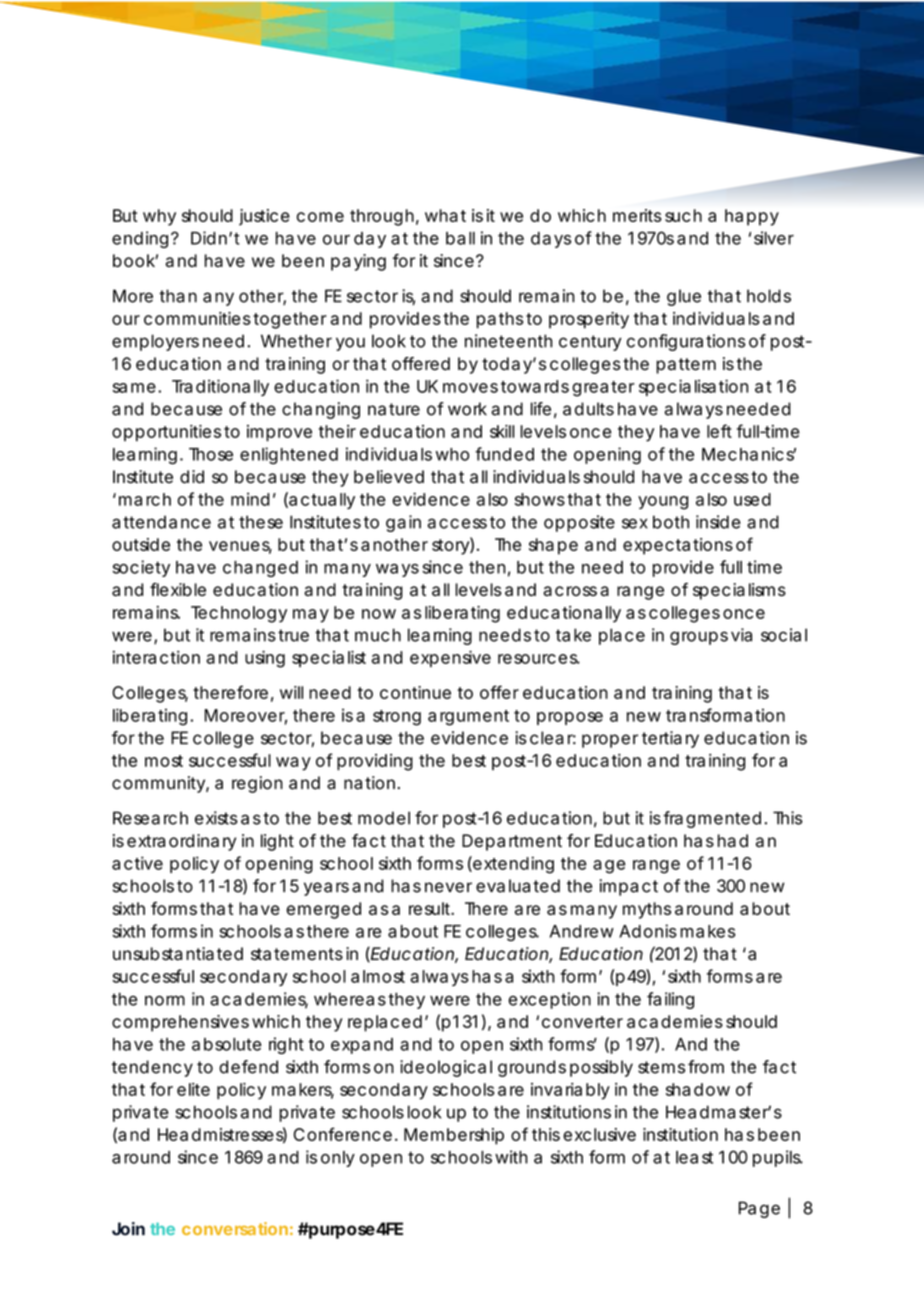 The height and width of the document is (1308, 924). What do you see at coordinates (670, 739) in the document?
I see `tertiary` at bounding box center [670, 739].
